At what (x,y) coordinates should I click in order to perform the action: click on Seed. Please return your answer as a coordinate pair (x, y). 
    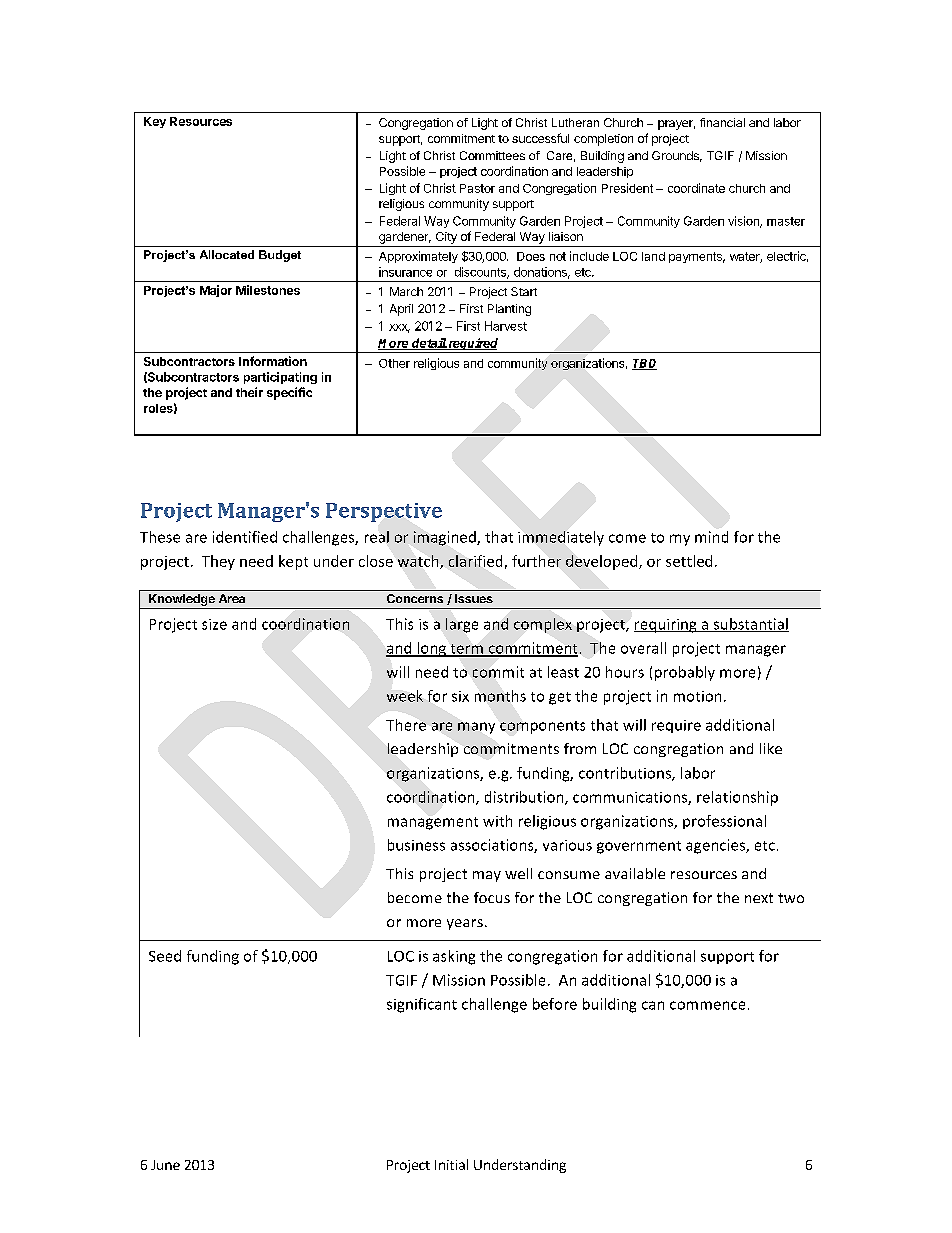
    Looking at the image, I should click on (165, 956).
